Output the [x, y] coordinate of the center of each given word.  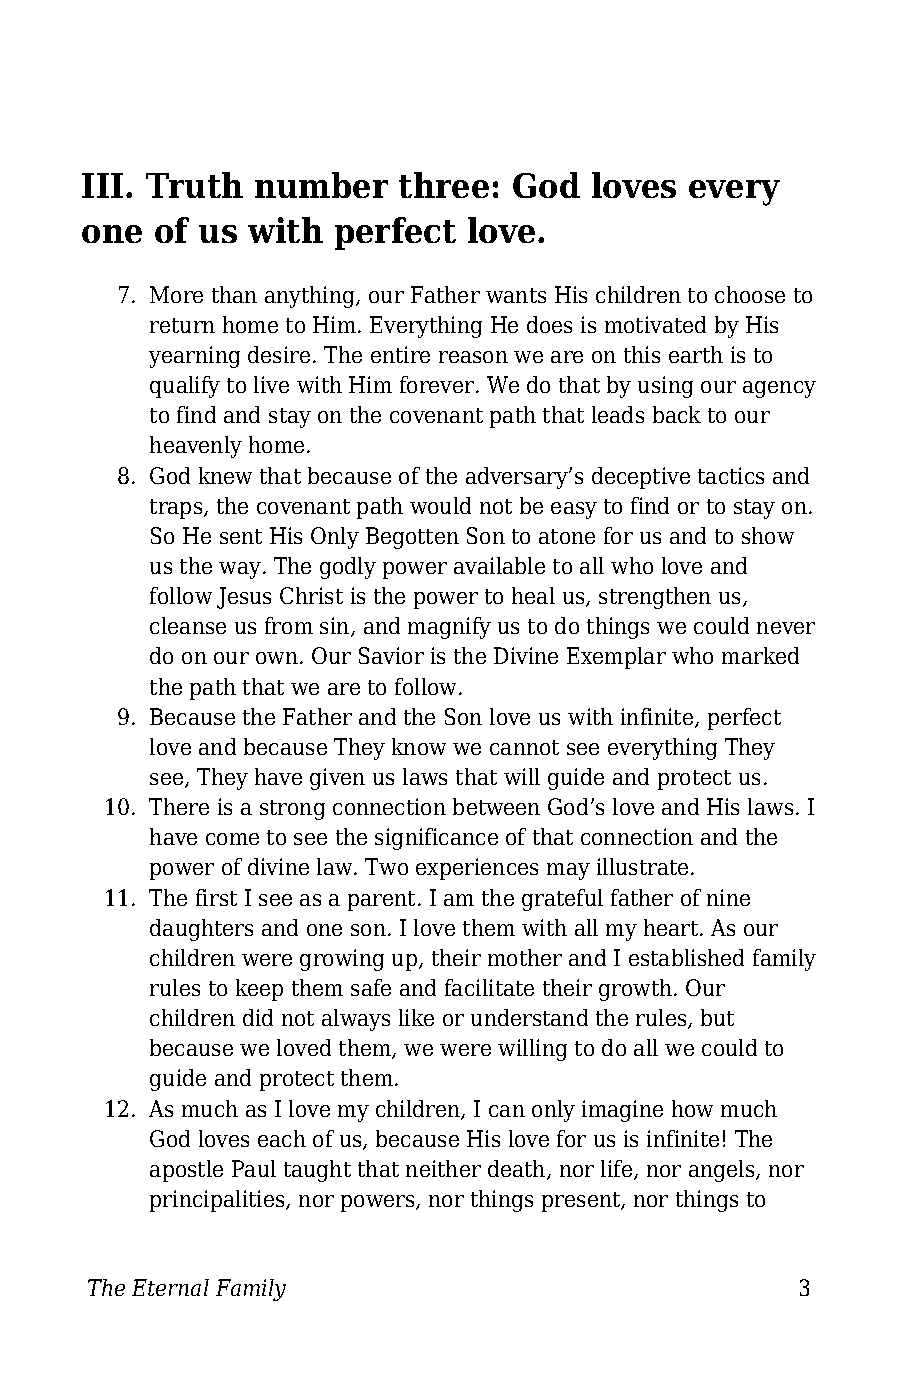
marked [760, 655]
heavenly [196, 447]
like [416, 1017]
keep [259, 990]
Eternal [170, 1287]
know [419, 746]
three [444, 185]
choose [750, 294]
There [179, 806]
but [717, 1017]
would [440, 505]
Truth [194, 185]
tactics [731, 475]
